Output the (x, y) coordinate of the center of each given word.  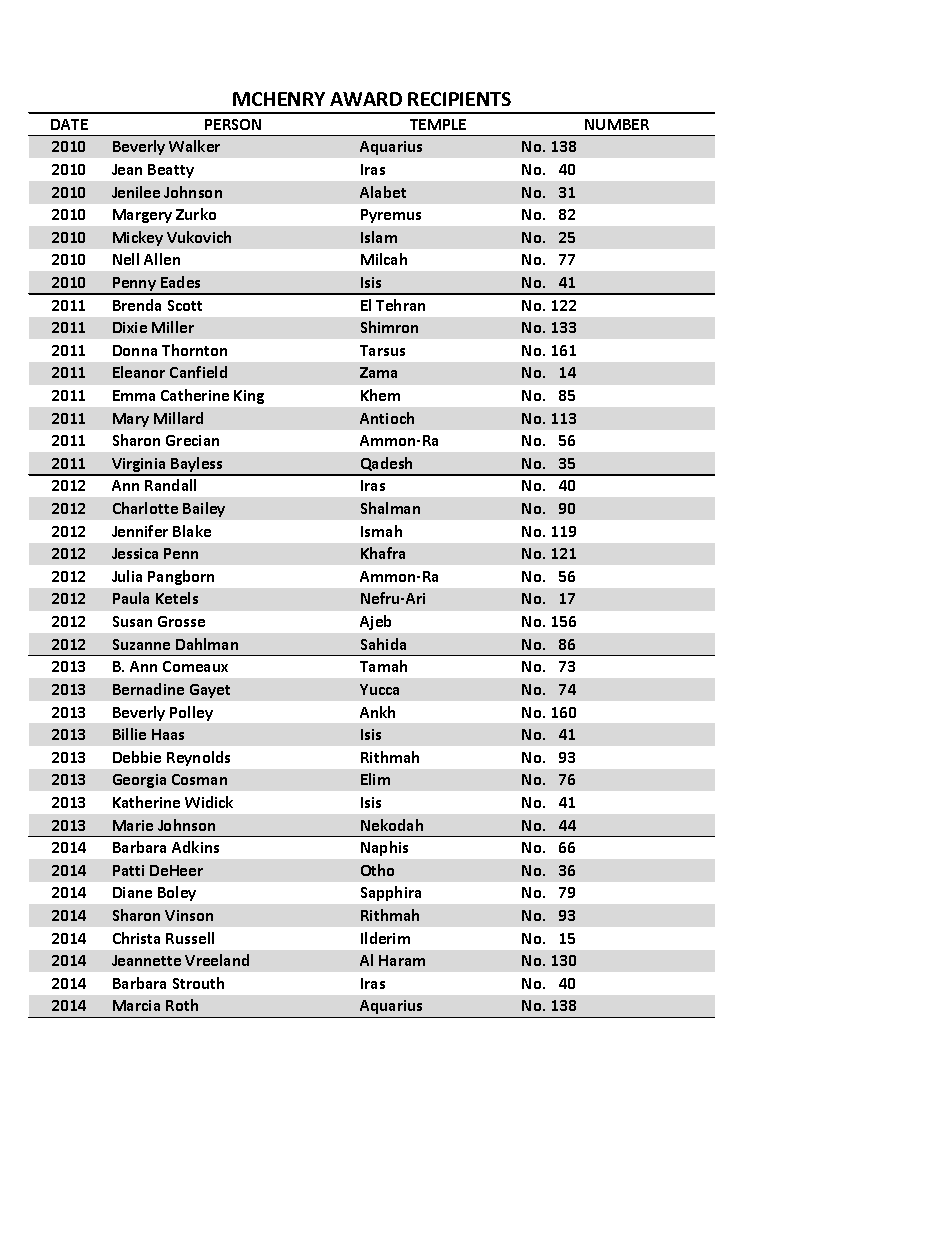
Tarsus (382, 350)
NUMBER (617, 124)
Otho (377, 870)
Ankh (377, 712)
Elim (375, 779)
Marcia (136, 1005)
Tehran (400, 305)
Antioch (387, 418)
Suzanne (141, 644)
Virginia (139, 466)
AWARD (366, 99)
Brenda (137, 305)
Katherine (146, 802)
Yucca (379, 689)
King (249, 397)
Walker (194, 146)
